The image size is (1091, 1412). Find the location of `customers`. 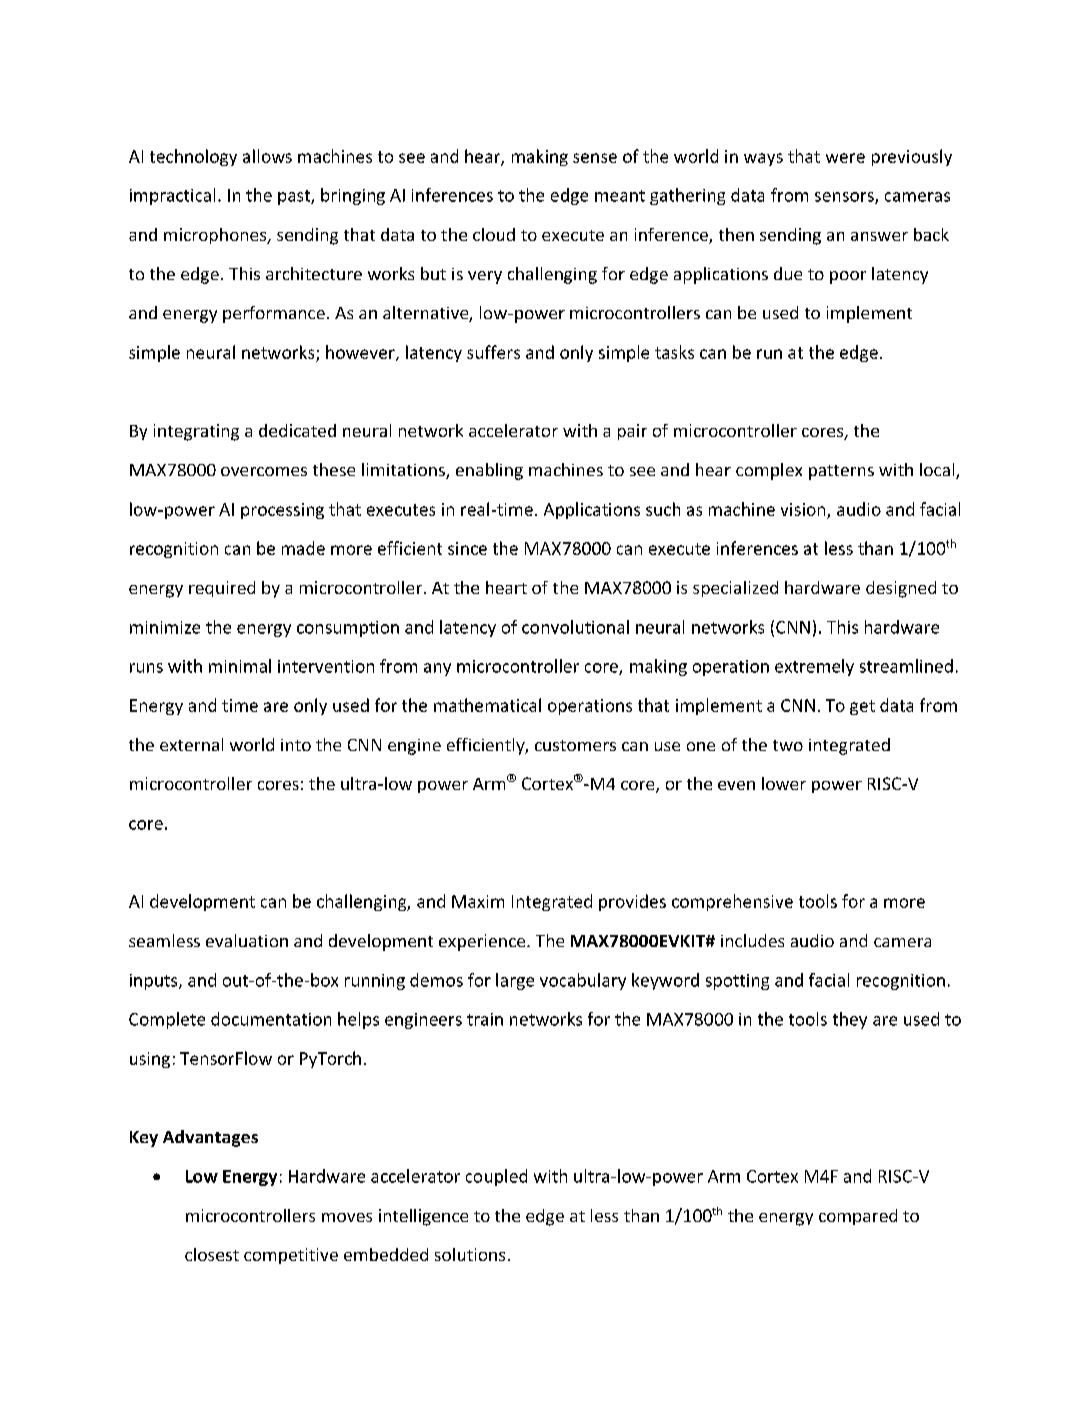

customers is located at coordinates (575, 745).
